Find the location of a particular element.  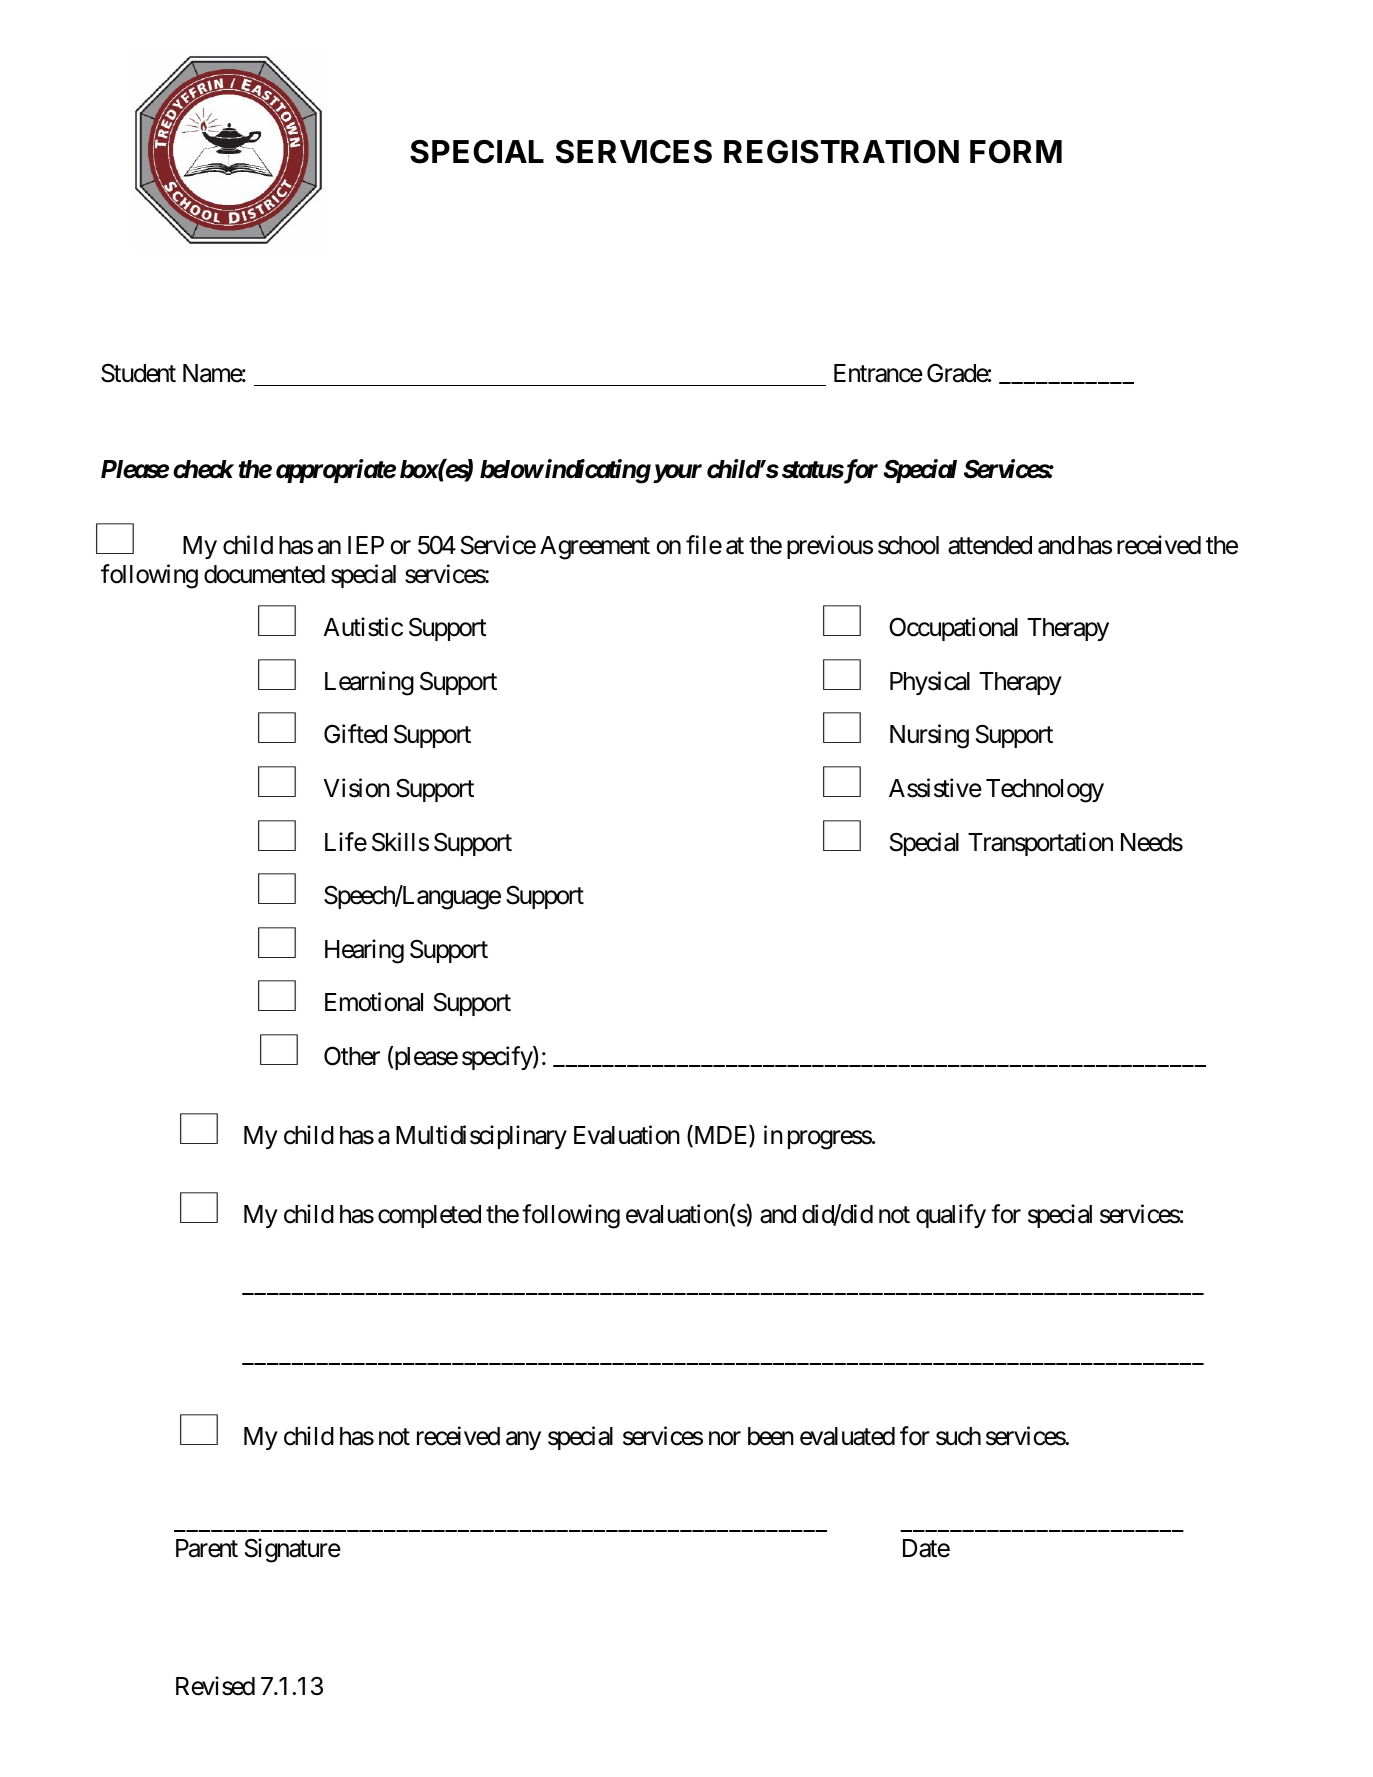

Agreement is located at coordinates (595, 548).
